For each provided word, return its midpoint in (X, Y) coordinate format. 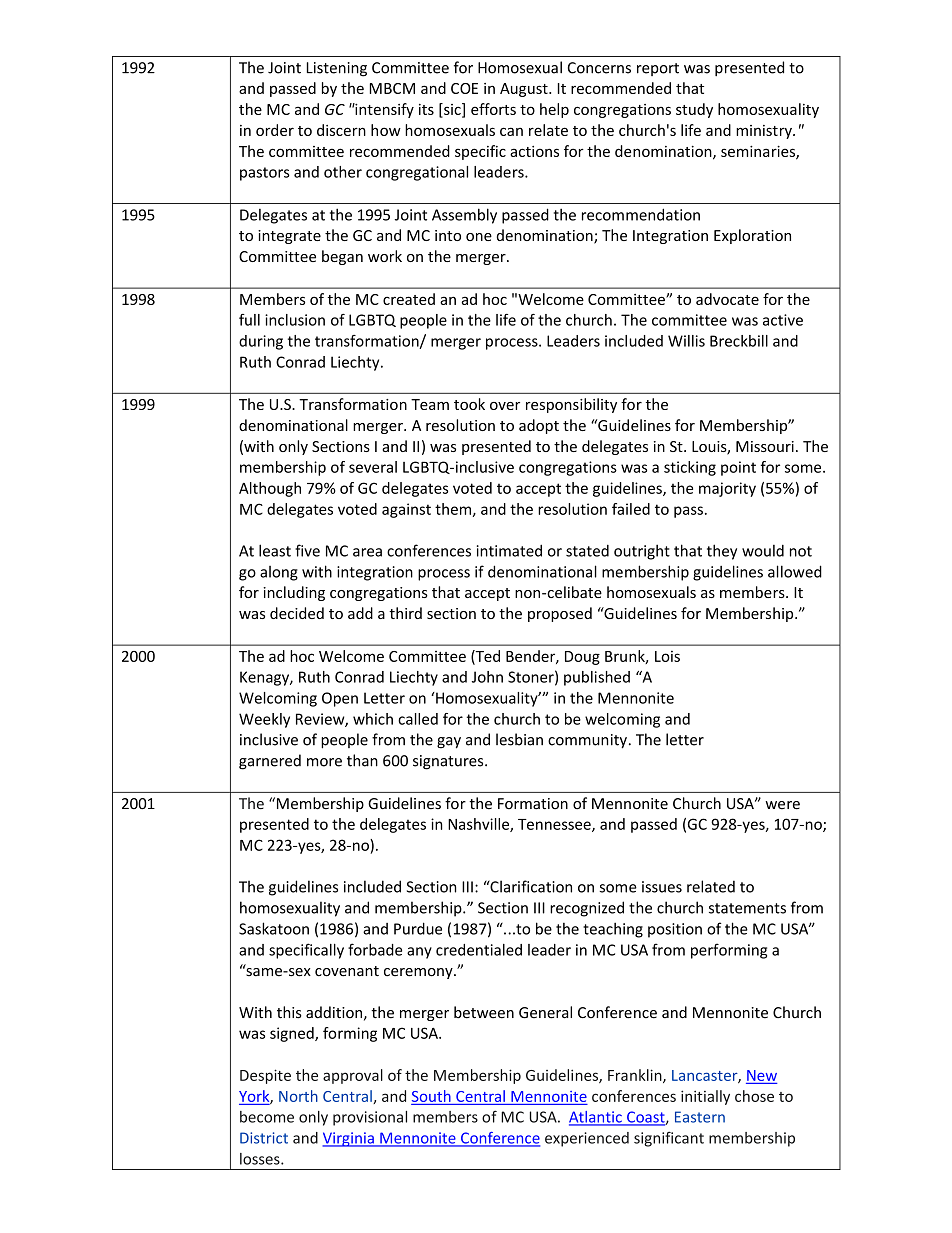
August (525, 90)
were (782, 805)
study (694, 110)
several (373, 467)
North (298, 1096)
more (324, 762)
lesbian (519, 739)
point (738, 468)
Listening (337, 69)
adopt (539, 426)
